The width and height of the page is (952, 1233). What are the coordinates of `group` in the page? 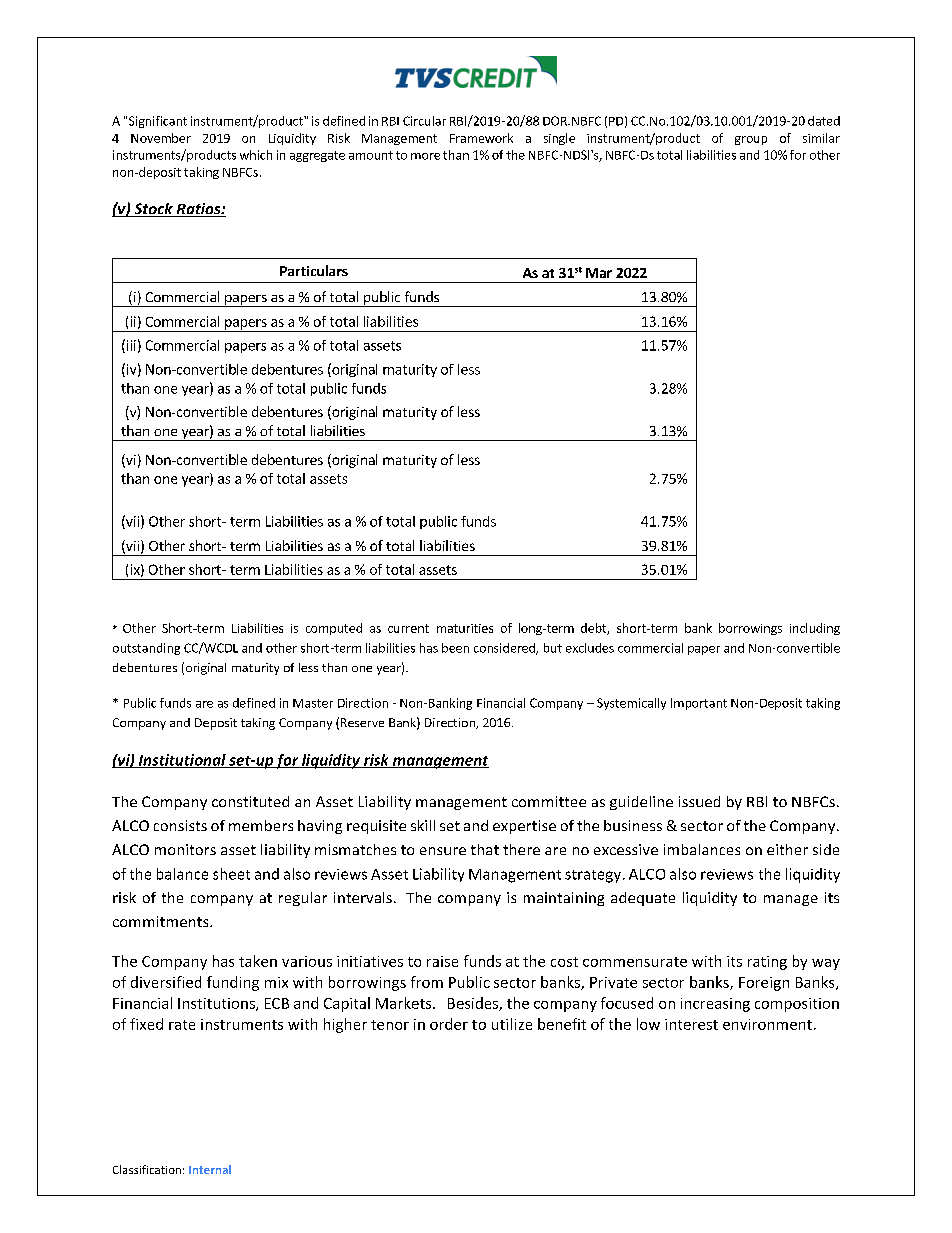 It's located at (751, 140).
